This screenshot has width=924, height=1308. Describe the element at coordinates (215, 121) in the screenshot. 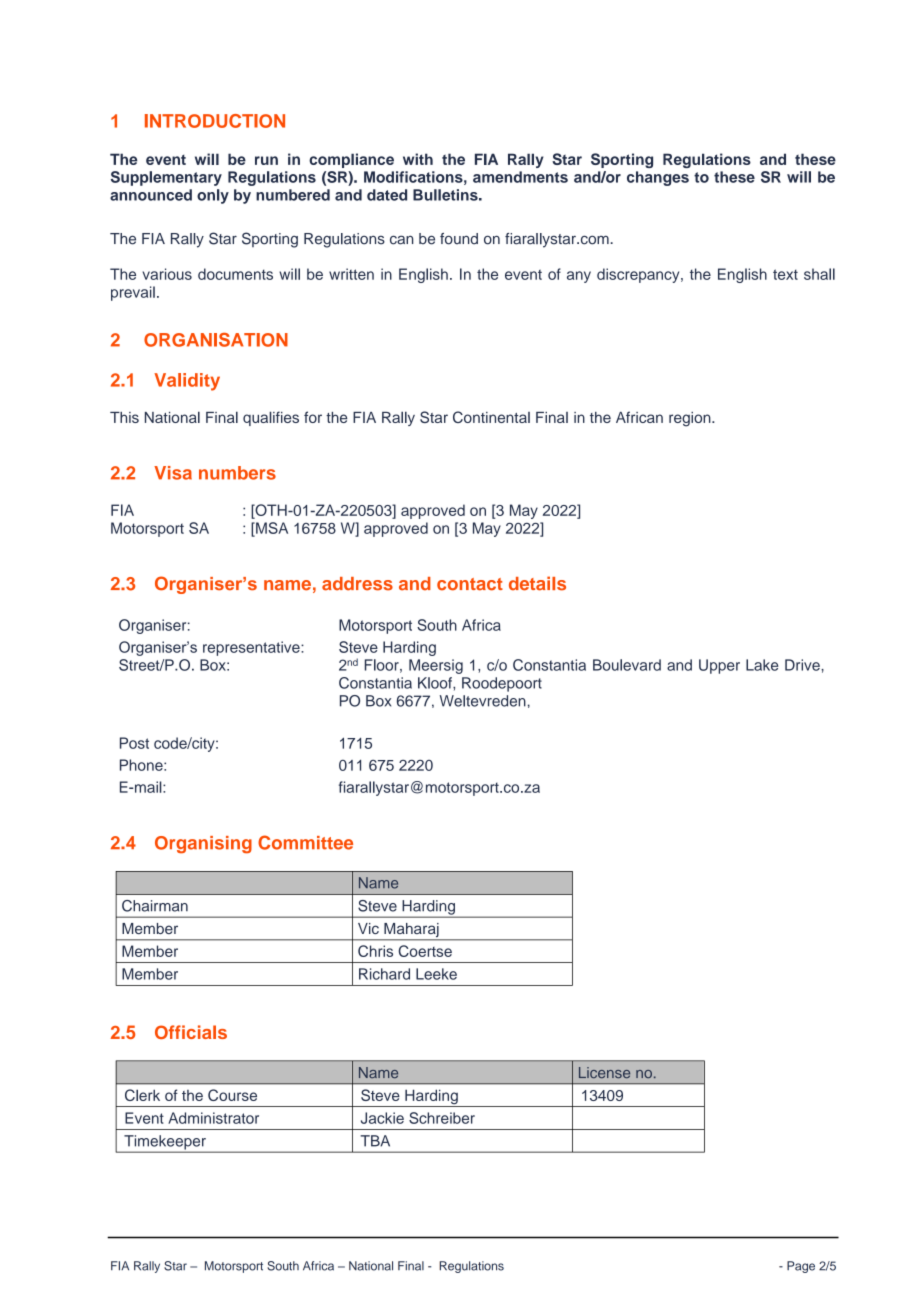

I see `INTRODUCTION` at that location.
